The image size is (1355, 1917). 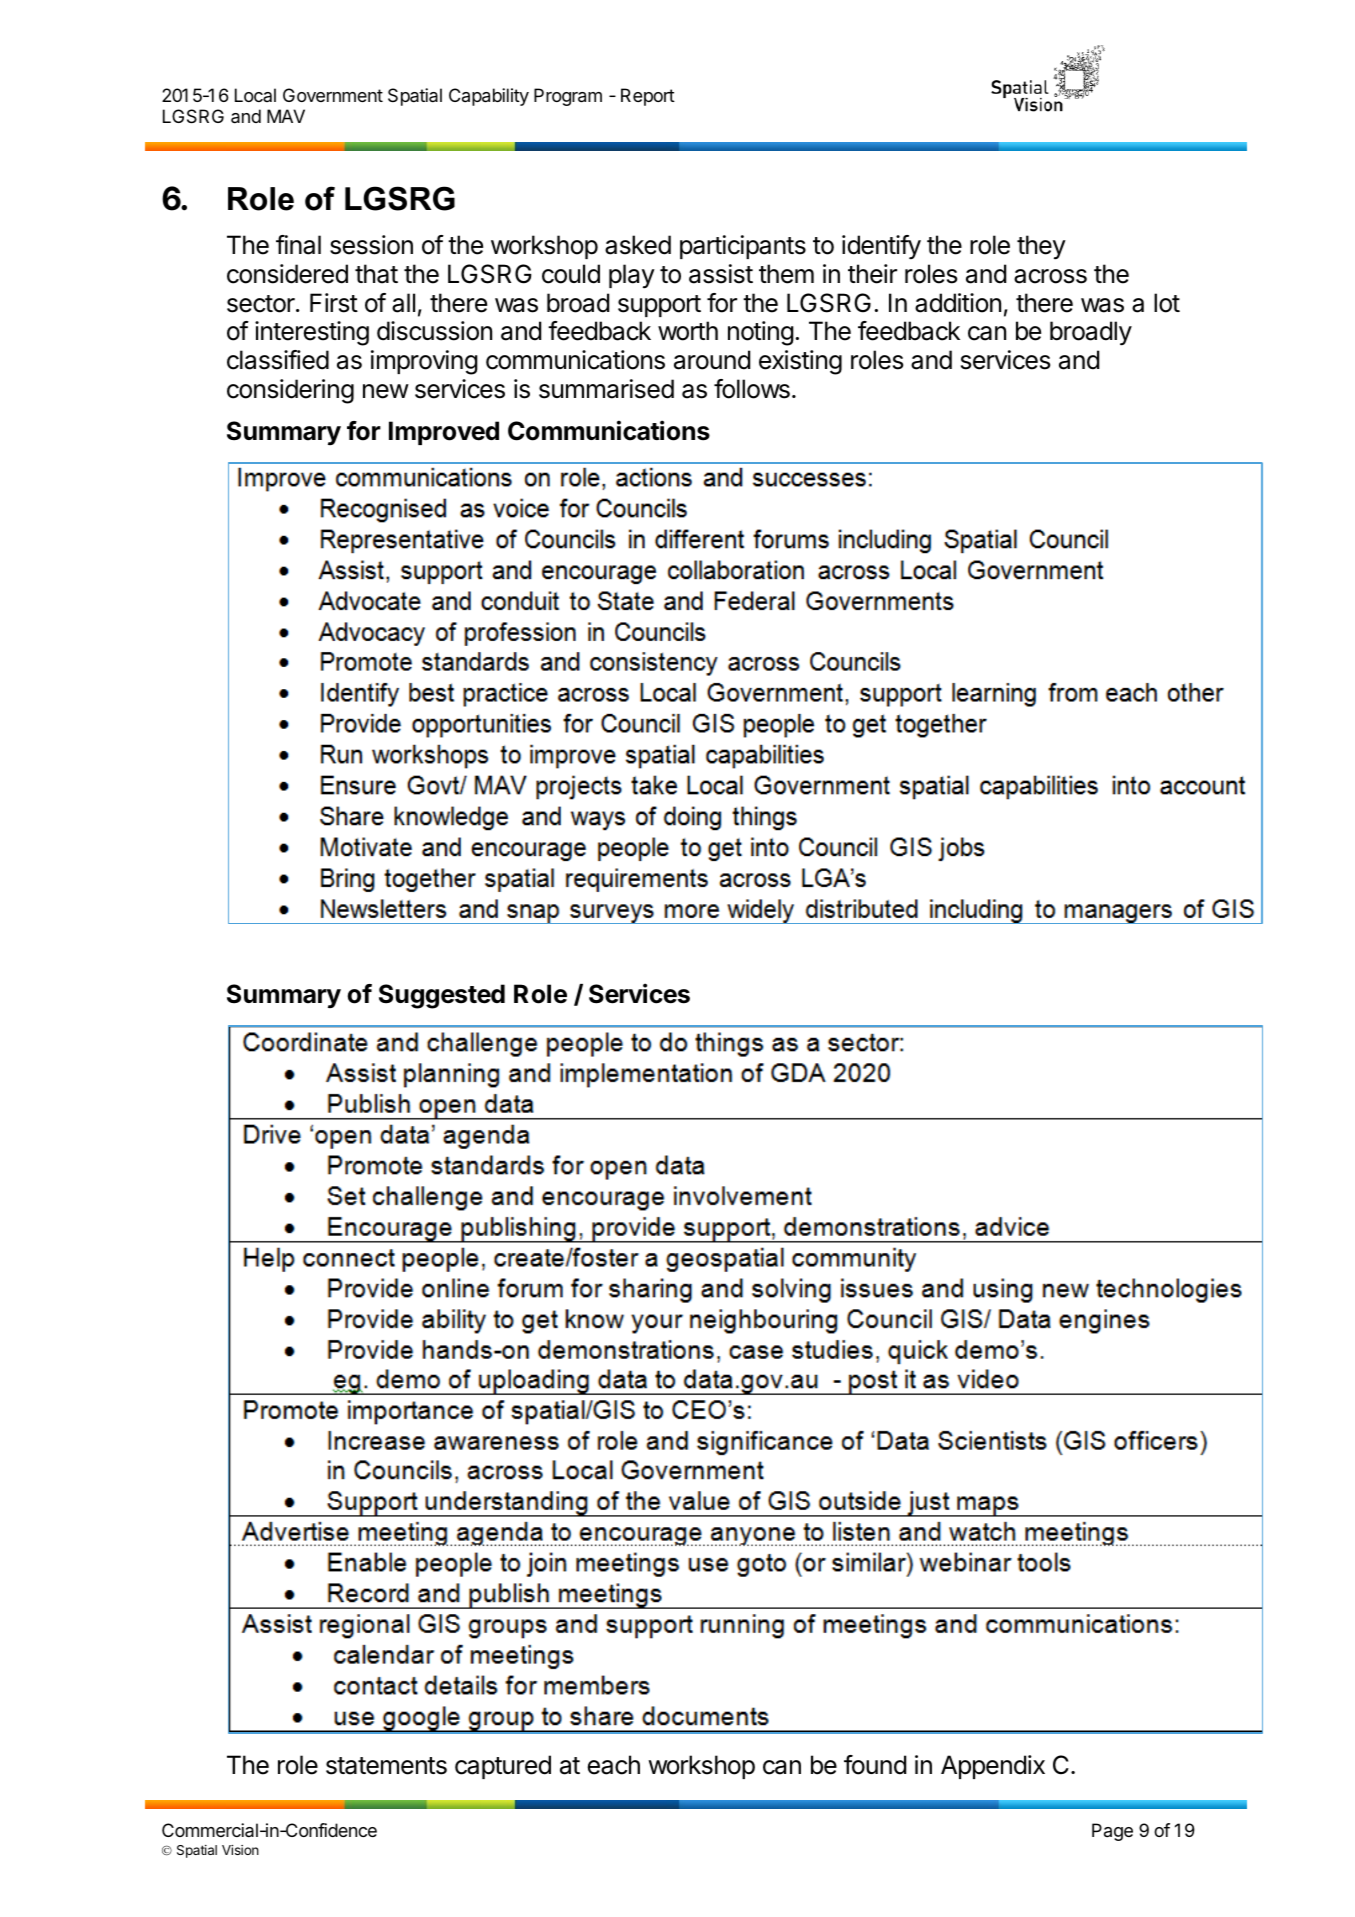 I want to click on statements, so click(x=386, y=1766).
